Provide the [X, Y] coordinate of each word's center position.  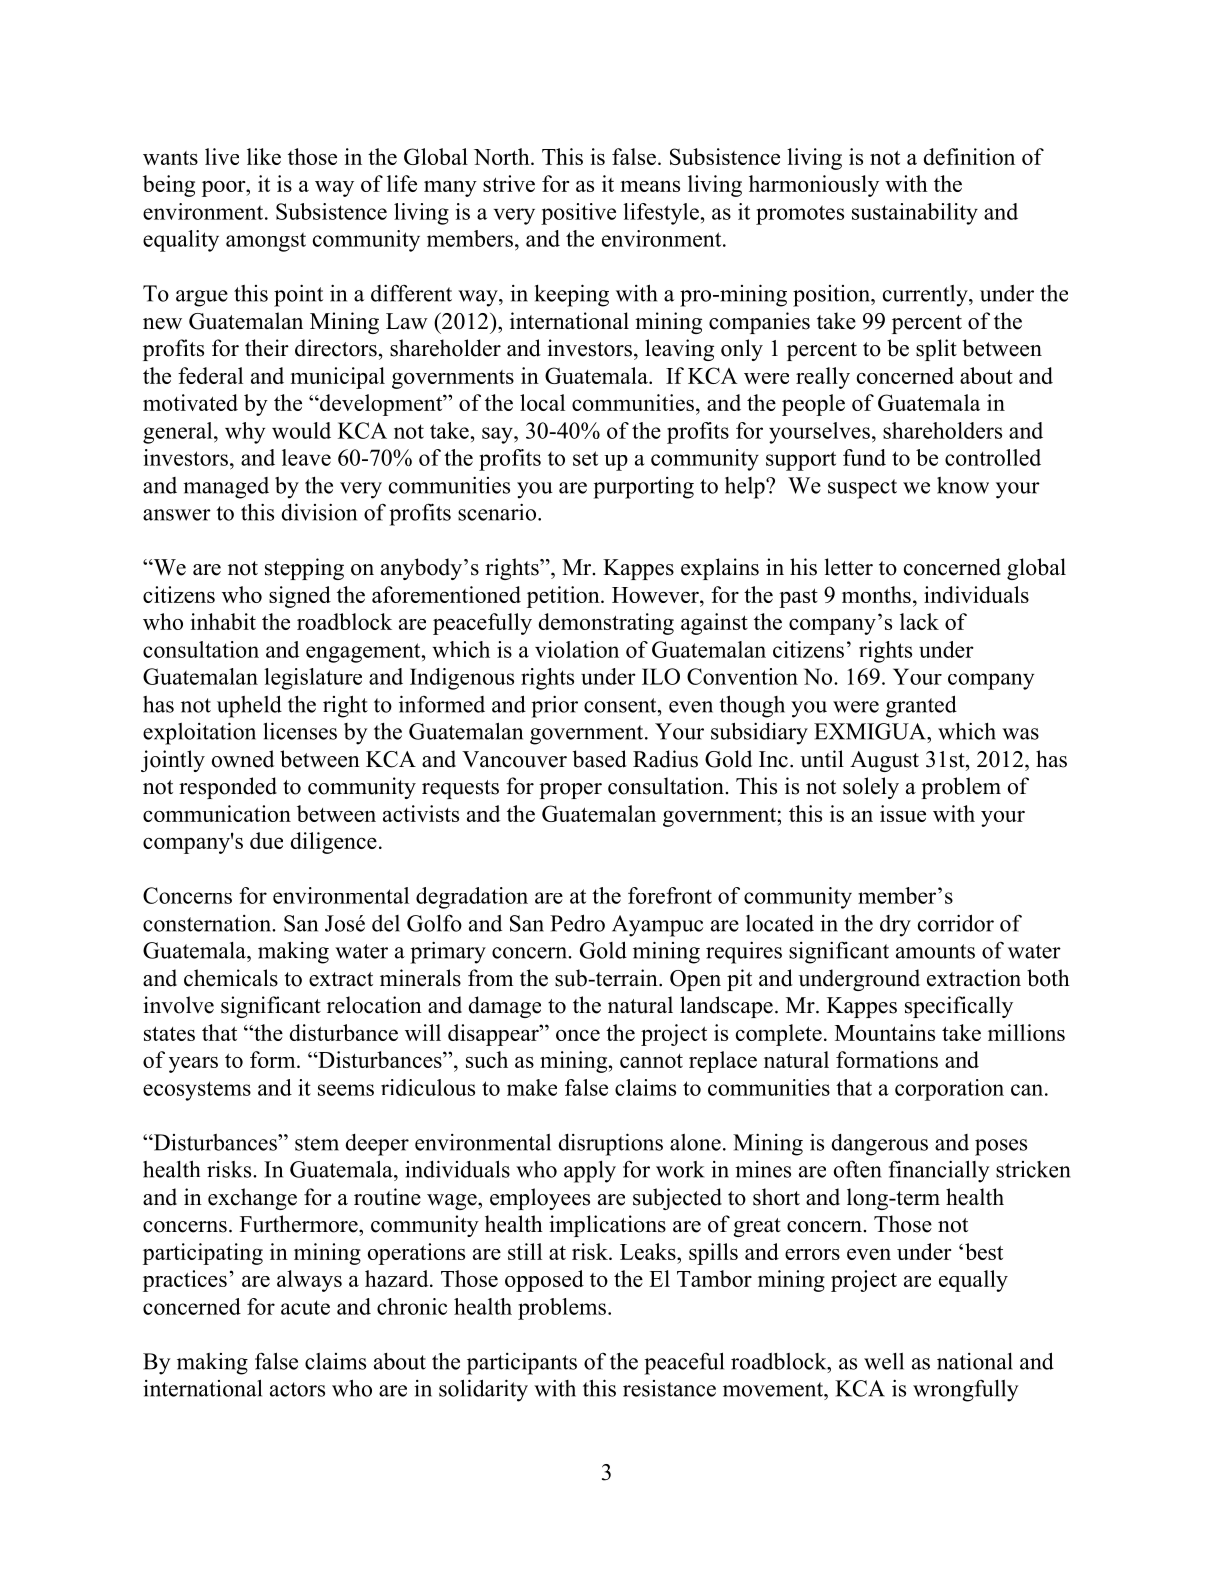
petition [564, 597]
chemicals [231, 978]
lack [919, 621]
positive [578, 214]
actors [297, 1389]
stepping [304, 569]
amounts [935, 951]
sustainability [915, 214]
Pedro [577, 923]
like [264, 156]
